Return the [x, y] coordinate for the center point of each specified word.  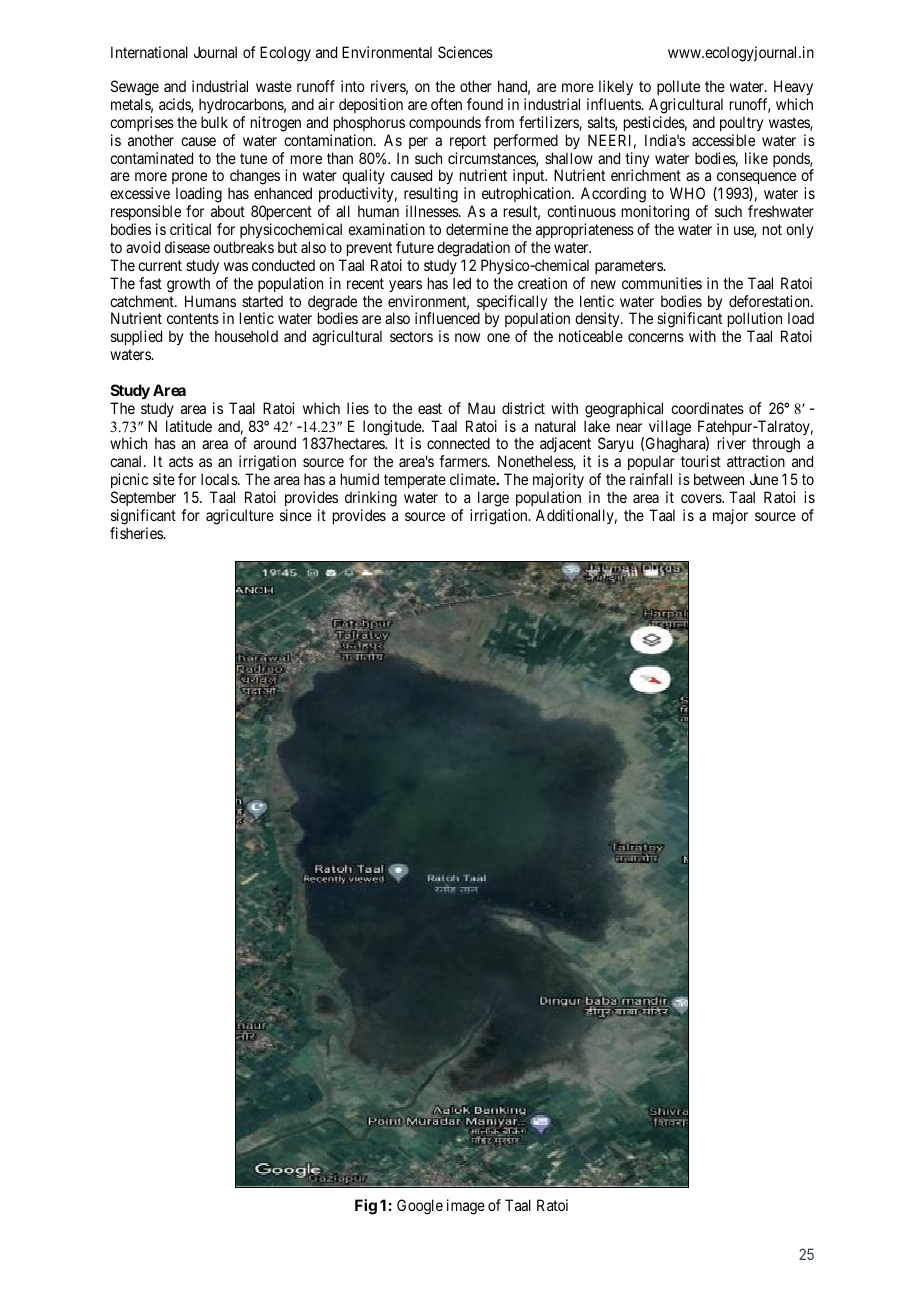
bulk [214, 122]
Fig [366, 1207]
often [446, 104]
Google [420, 1207]
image [466, 1207]
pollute [678, 87]
